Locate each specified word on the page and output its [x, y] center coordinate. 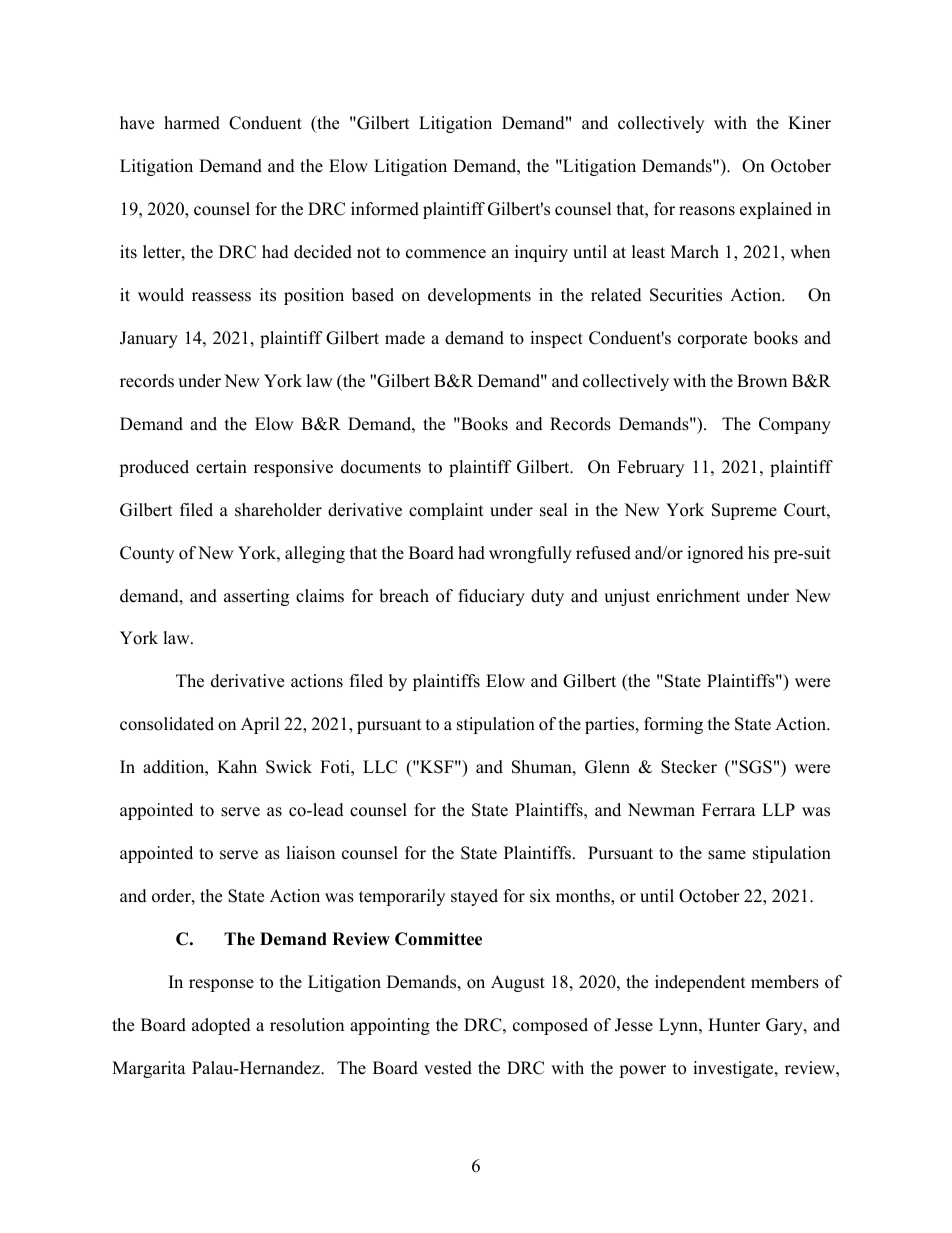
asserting [256, 597]
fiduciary [491, 597]
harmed [192, 123]
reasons [707, 211]
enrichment [698, 596]
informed [385, 209]
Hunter [734, 1025]
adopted [221, 1026]
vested [448, 1068]
